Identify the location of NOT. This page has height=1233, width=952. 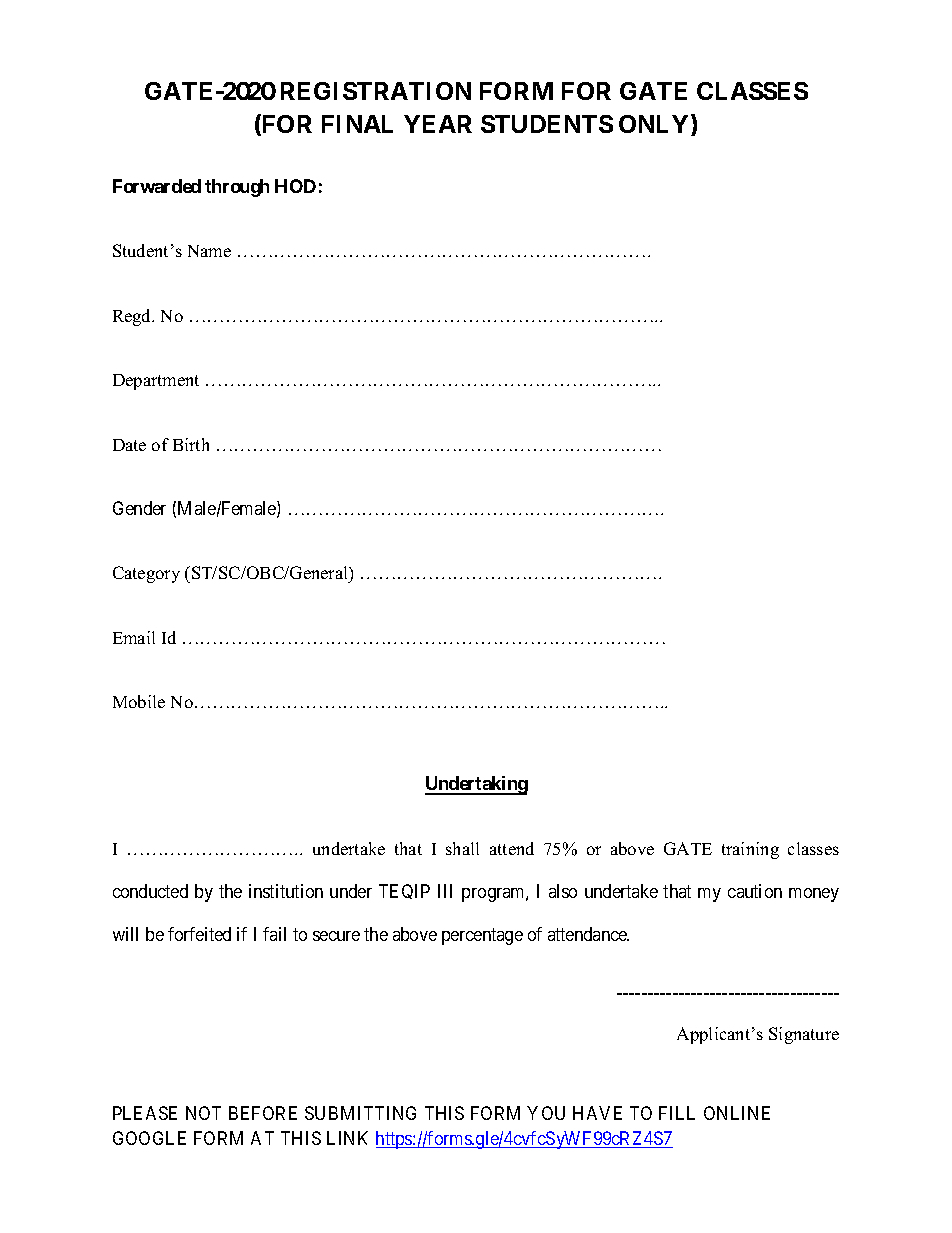
(203, 1113).
